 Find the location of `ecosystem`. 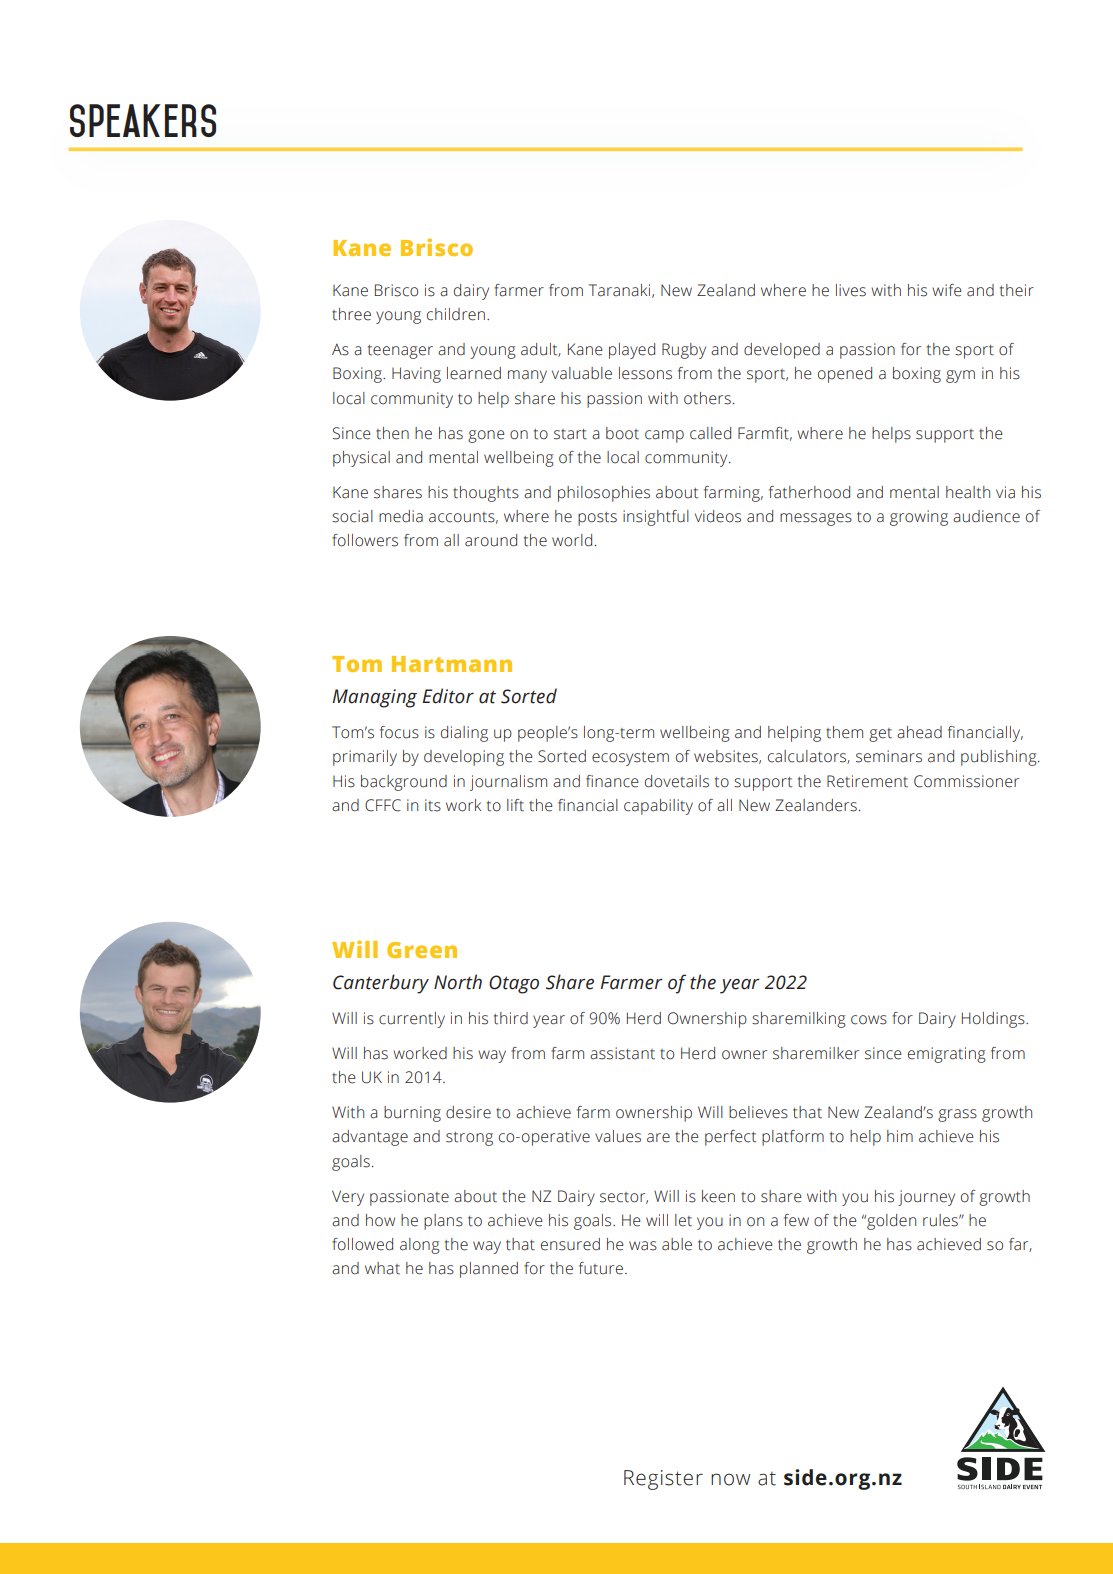

ecosystem is located at coordinates (630, 759).
